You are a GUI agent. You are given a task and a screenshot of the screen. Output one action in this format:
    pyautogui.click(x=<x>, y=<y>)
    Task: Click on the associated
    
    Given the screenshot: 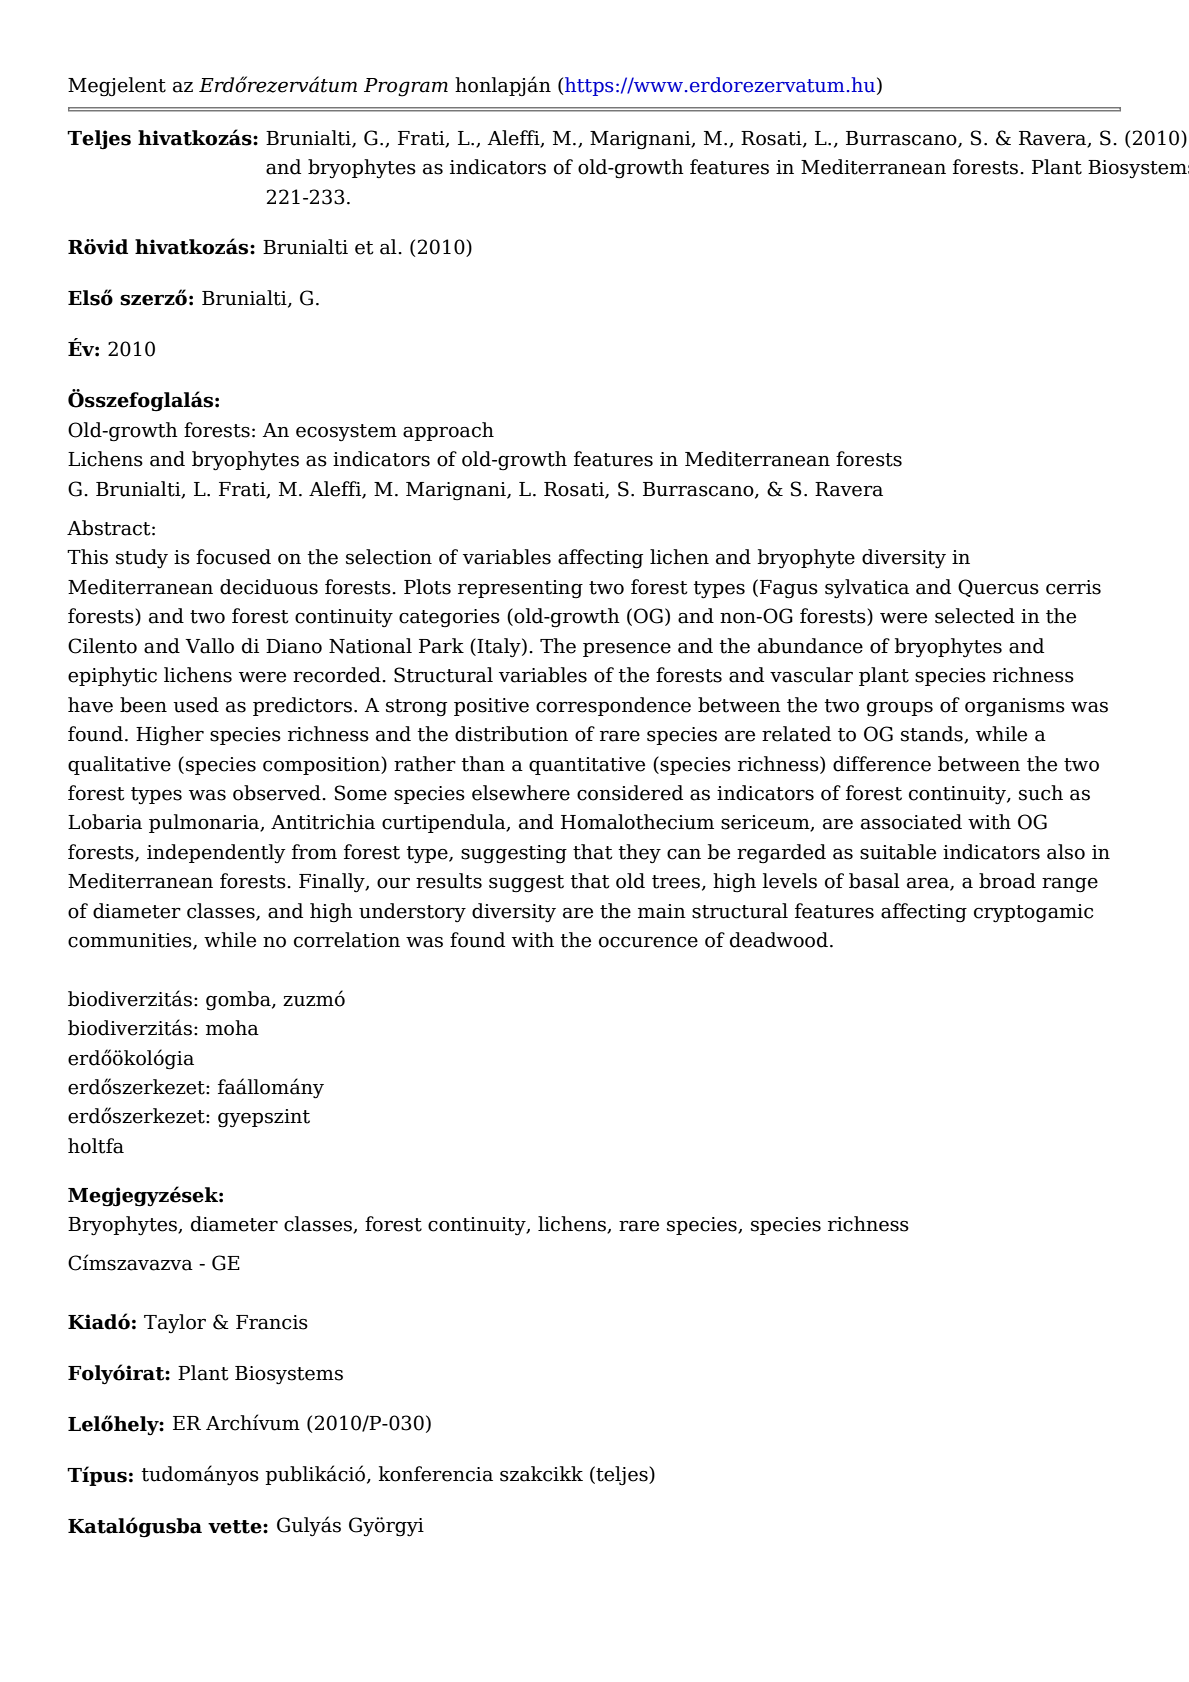 What is the action you would take?
    pyautogui.click(x=911, y=822)
